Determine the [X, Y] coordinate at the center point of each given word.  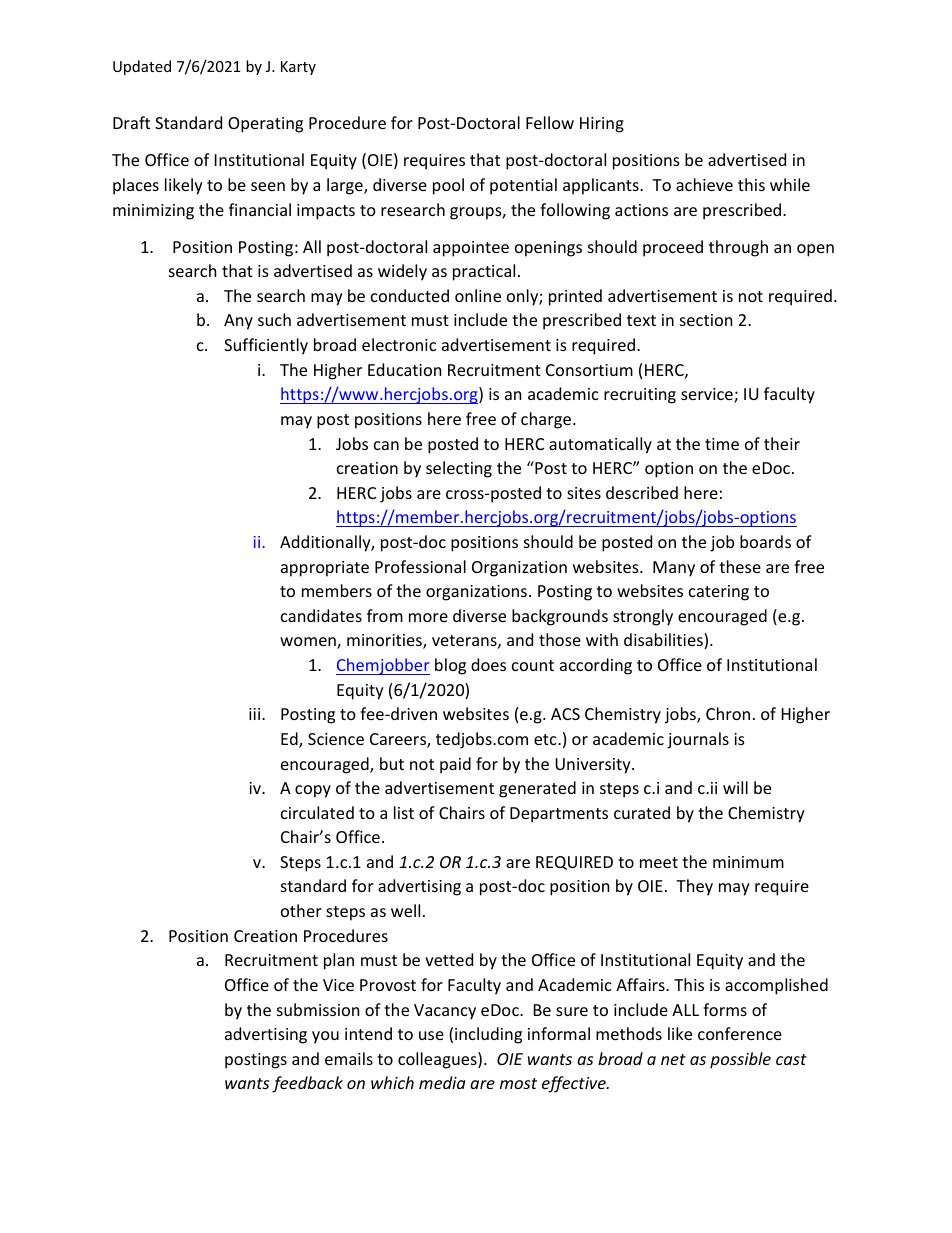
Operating [265, 125]
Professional [420, 566]
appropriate [325, 569]
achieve [704, 184]
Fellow [550, 122]
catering [719, 593]
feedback [307, 1084]
